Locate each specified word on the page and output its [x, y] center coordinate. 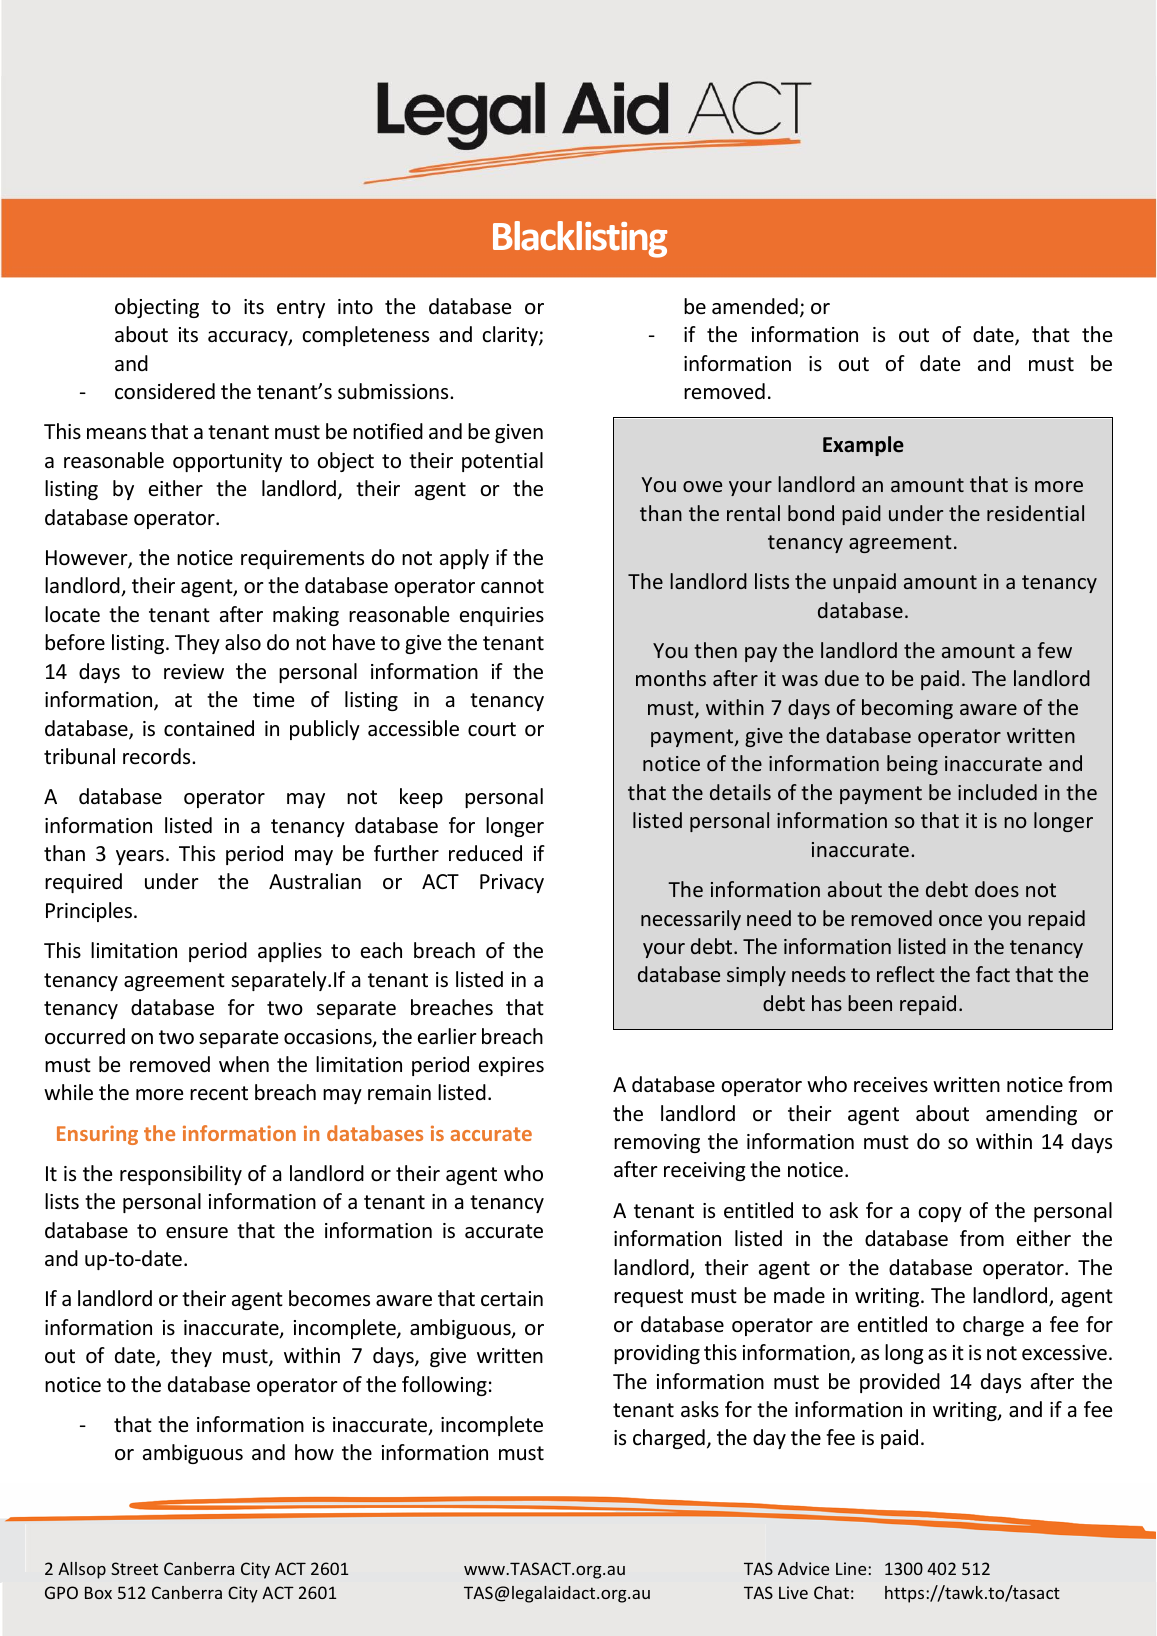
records [158, 756]
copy [940, 1214]
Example [863, 446]
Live [793, 1592]
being [912, 765]
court [492, 729]
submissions [394, 391]
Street [134, 1568]
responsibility [181, 1175]
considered [165, 391]
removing [657, 1143]
